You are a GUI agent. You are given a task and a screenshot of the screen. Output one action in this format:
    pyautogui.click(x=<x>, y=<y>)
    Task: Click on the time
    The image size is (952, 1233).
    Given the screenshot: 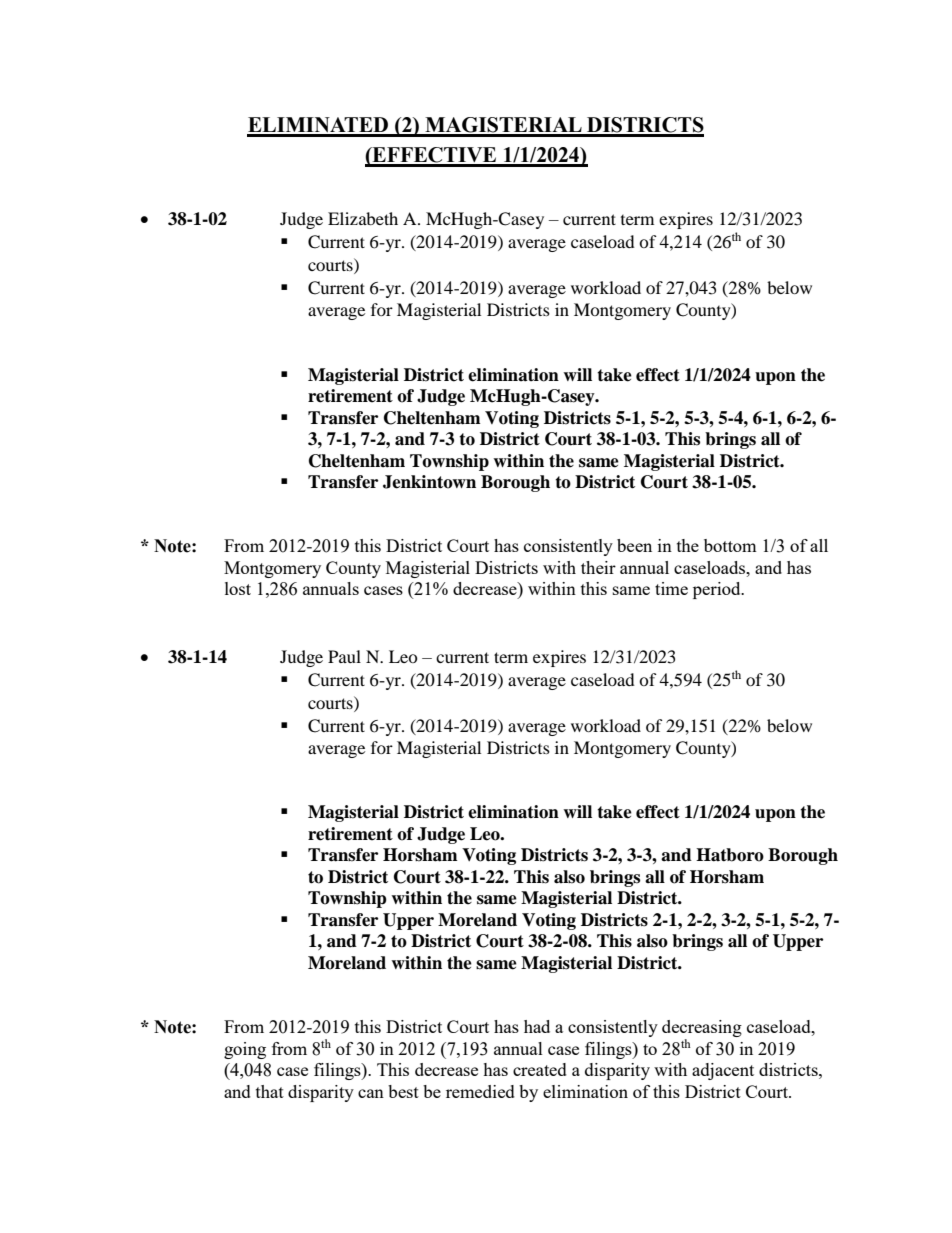 What is the action you would take?
    pyautogui.click(x=671, y=588)
